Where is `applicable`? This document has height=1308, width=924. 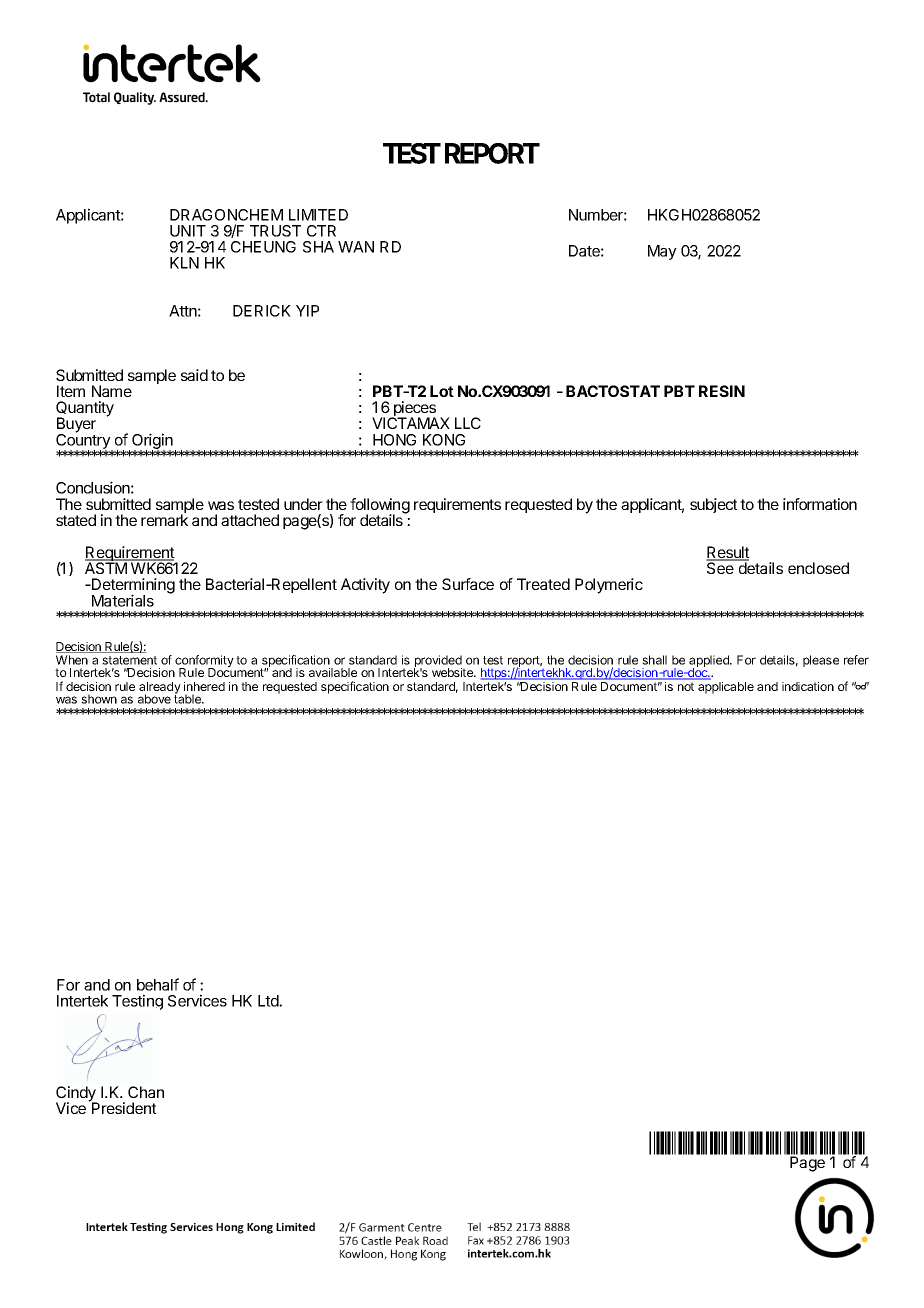 applicable is located at coordinates (726, 688).
